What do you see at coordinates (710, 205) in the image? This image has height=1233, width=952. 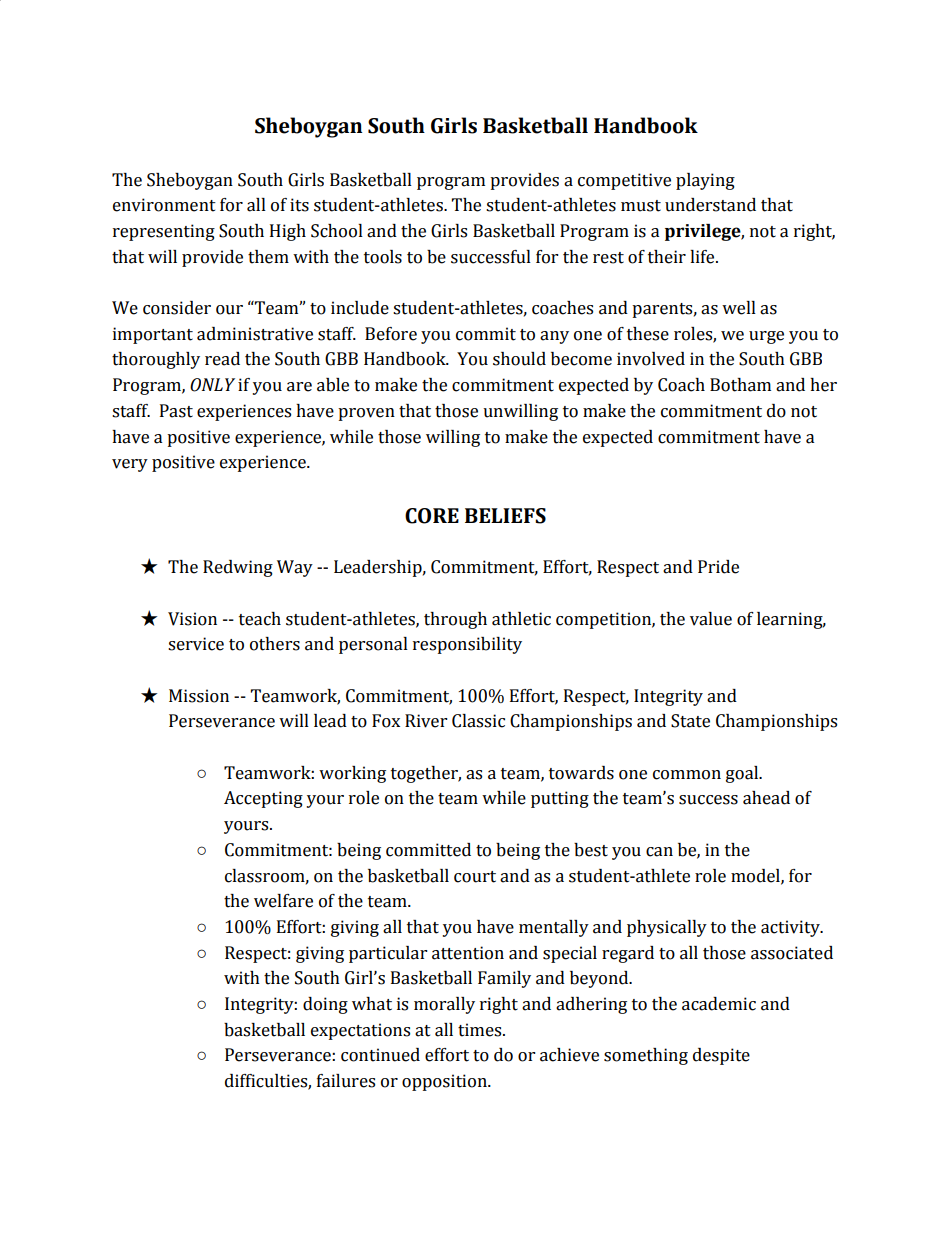 I see `understand` at bounding box center [710, 205].
